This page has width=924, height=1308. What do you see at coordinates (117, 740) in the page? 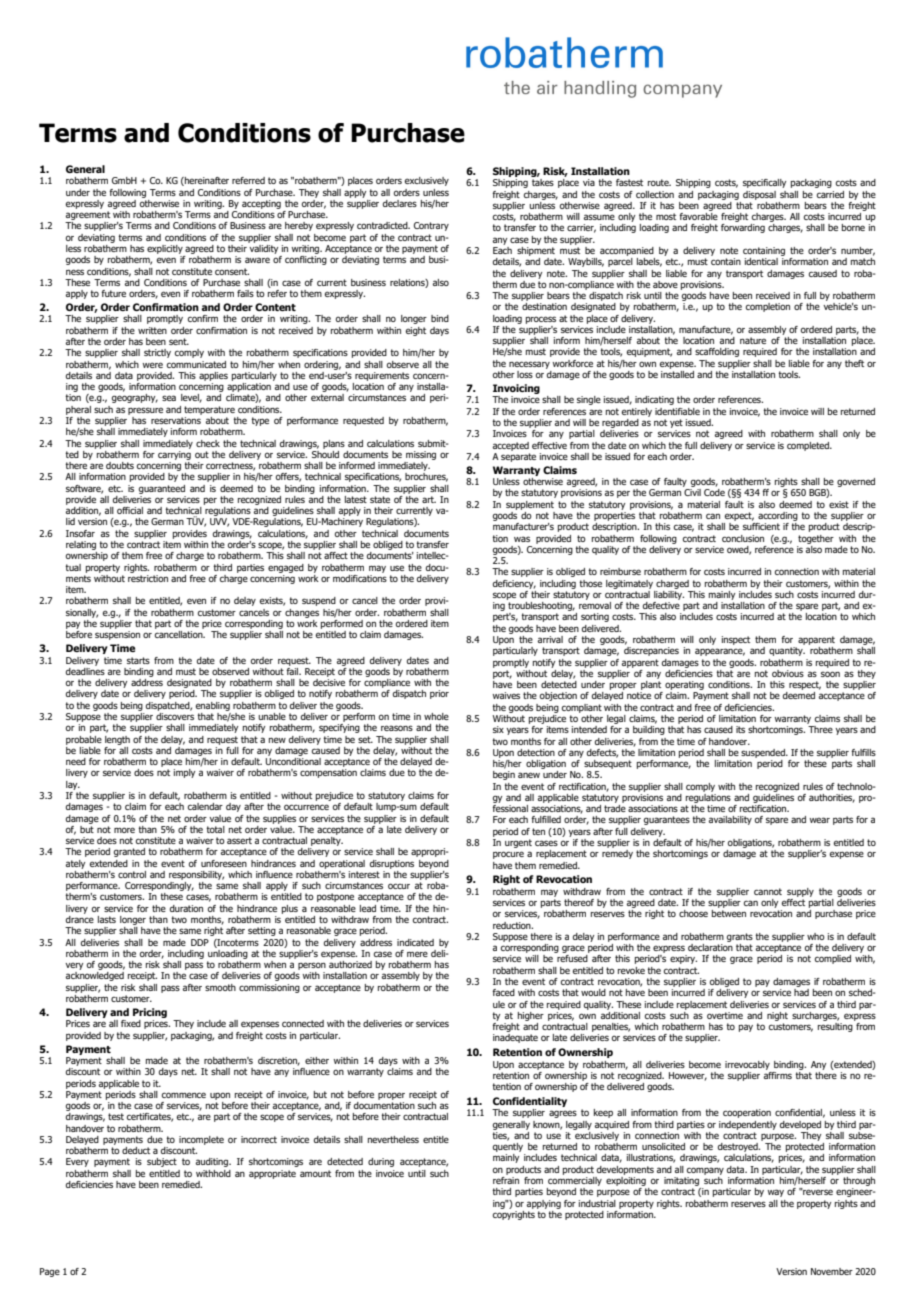
I see `length` at bounding box center [117, 740].
